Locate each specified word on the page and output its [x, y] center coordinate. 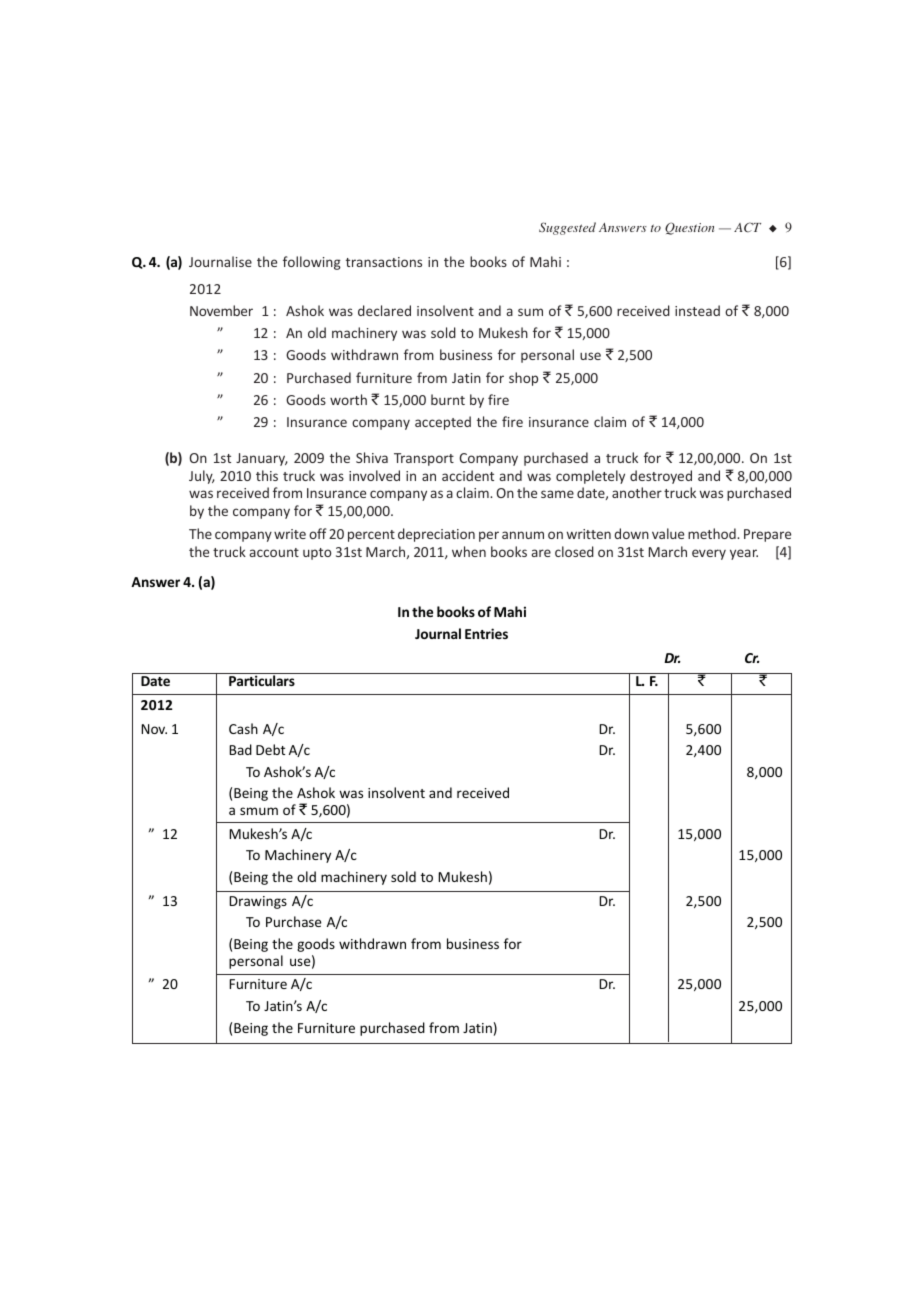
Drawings [258, 902]
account [274, 552]
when [469, 551]
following [312, 263]
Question [689, 228]
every [709, 554]
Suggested [567, 228]
